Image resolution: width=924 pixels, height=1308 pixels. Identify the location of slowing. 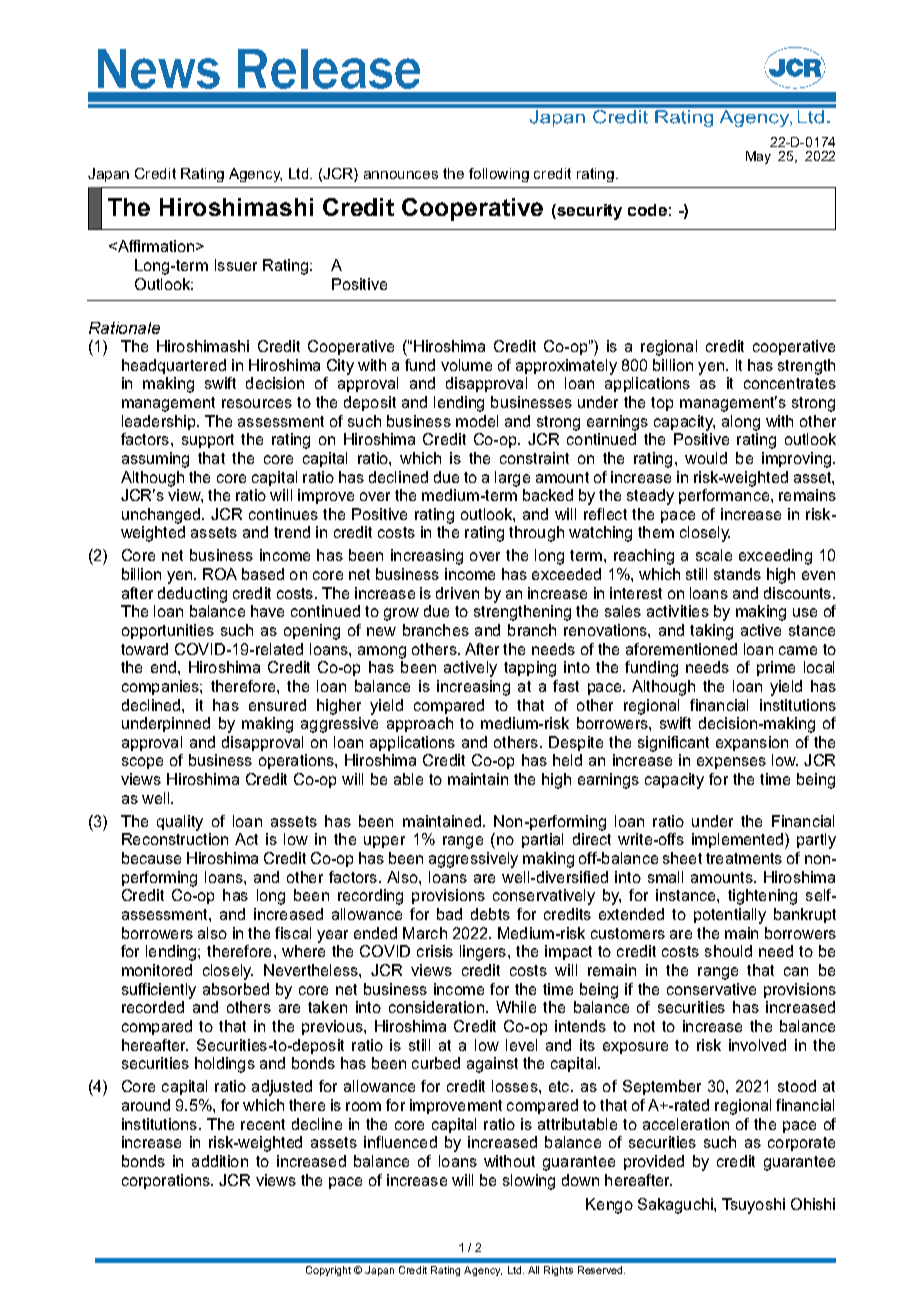
(529, 1182).
